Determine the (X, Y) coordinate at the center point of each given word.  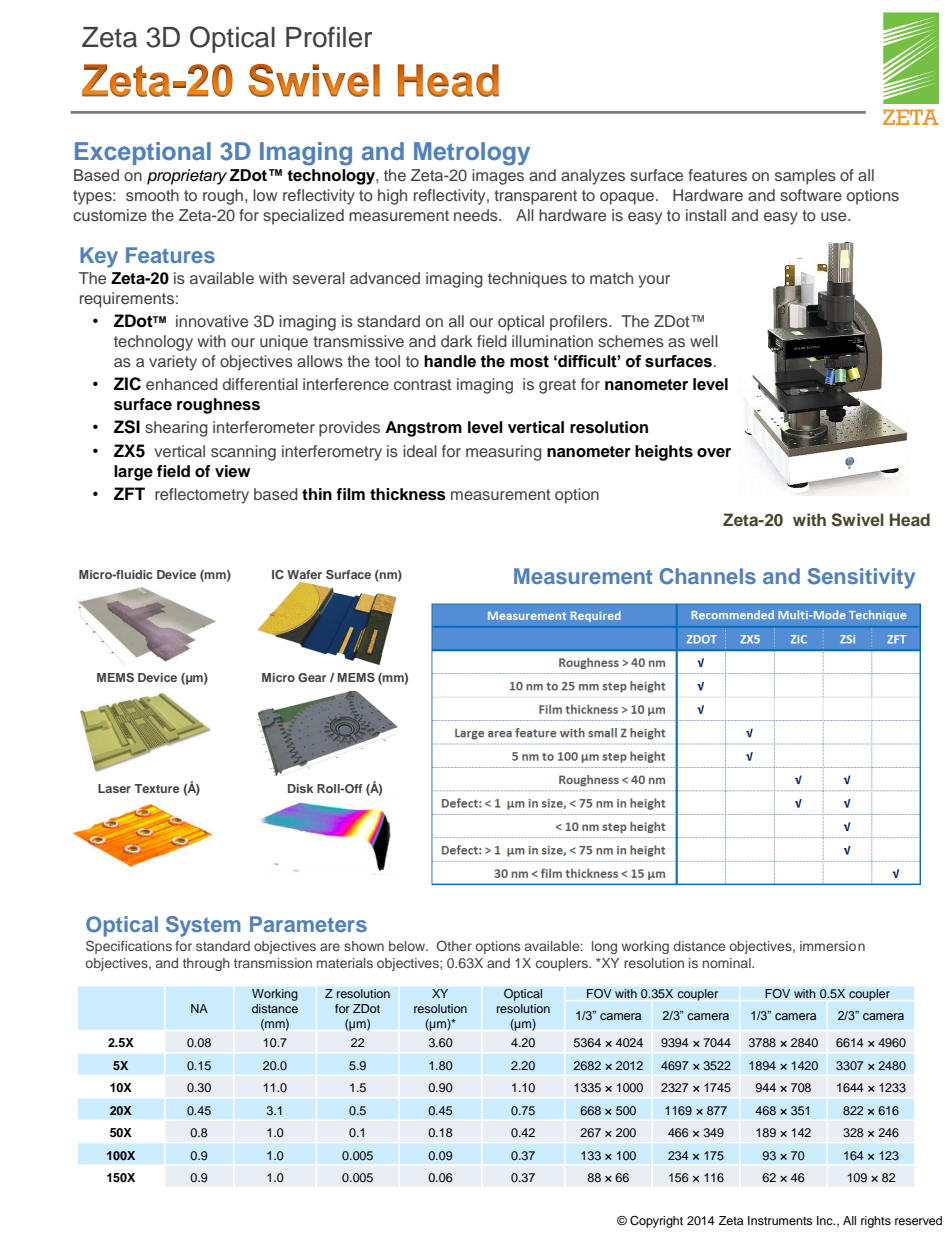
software (811, 195)
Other (454, 945)
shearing (176, 429)
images (498, 177)
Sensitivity (861, 578)
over (714, 453)
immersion (832, 946)
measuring (504, 453)
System (203, 926)
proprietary (187, 177)
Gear (312, 677)
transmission (273, 963)
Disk (300, 788)
